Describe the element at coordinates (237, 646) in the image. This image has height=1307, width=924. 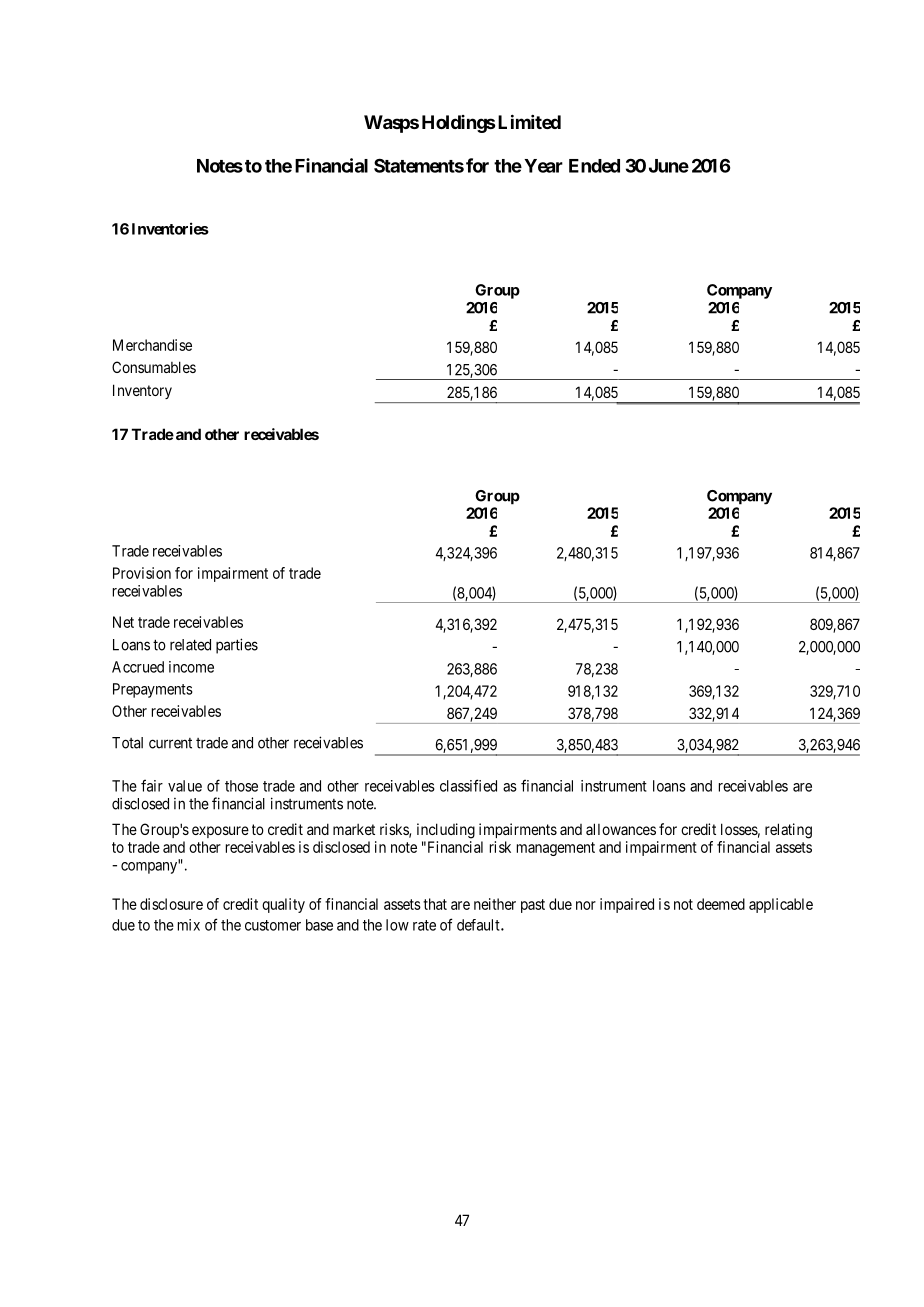
I see `parties` at that location.
